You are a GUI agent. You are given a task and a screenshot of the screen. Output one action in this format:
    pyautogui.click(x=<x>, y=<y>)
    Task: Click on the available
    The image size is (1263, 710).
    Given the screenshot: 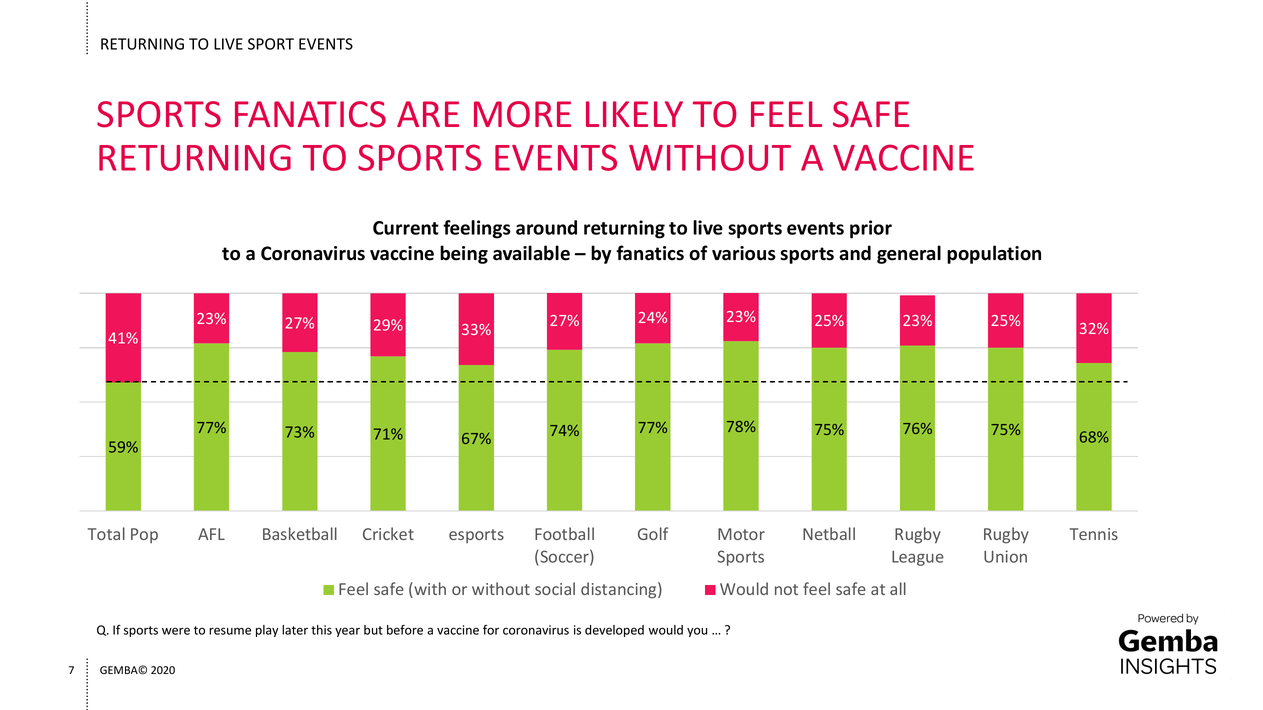 What is the action you would take?
    pyautogui.click(x=531, y=253)
